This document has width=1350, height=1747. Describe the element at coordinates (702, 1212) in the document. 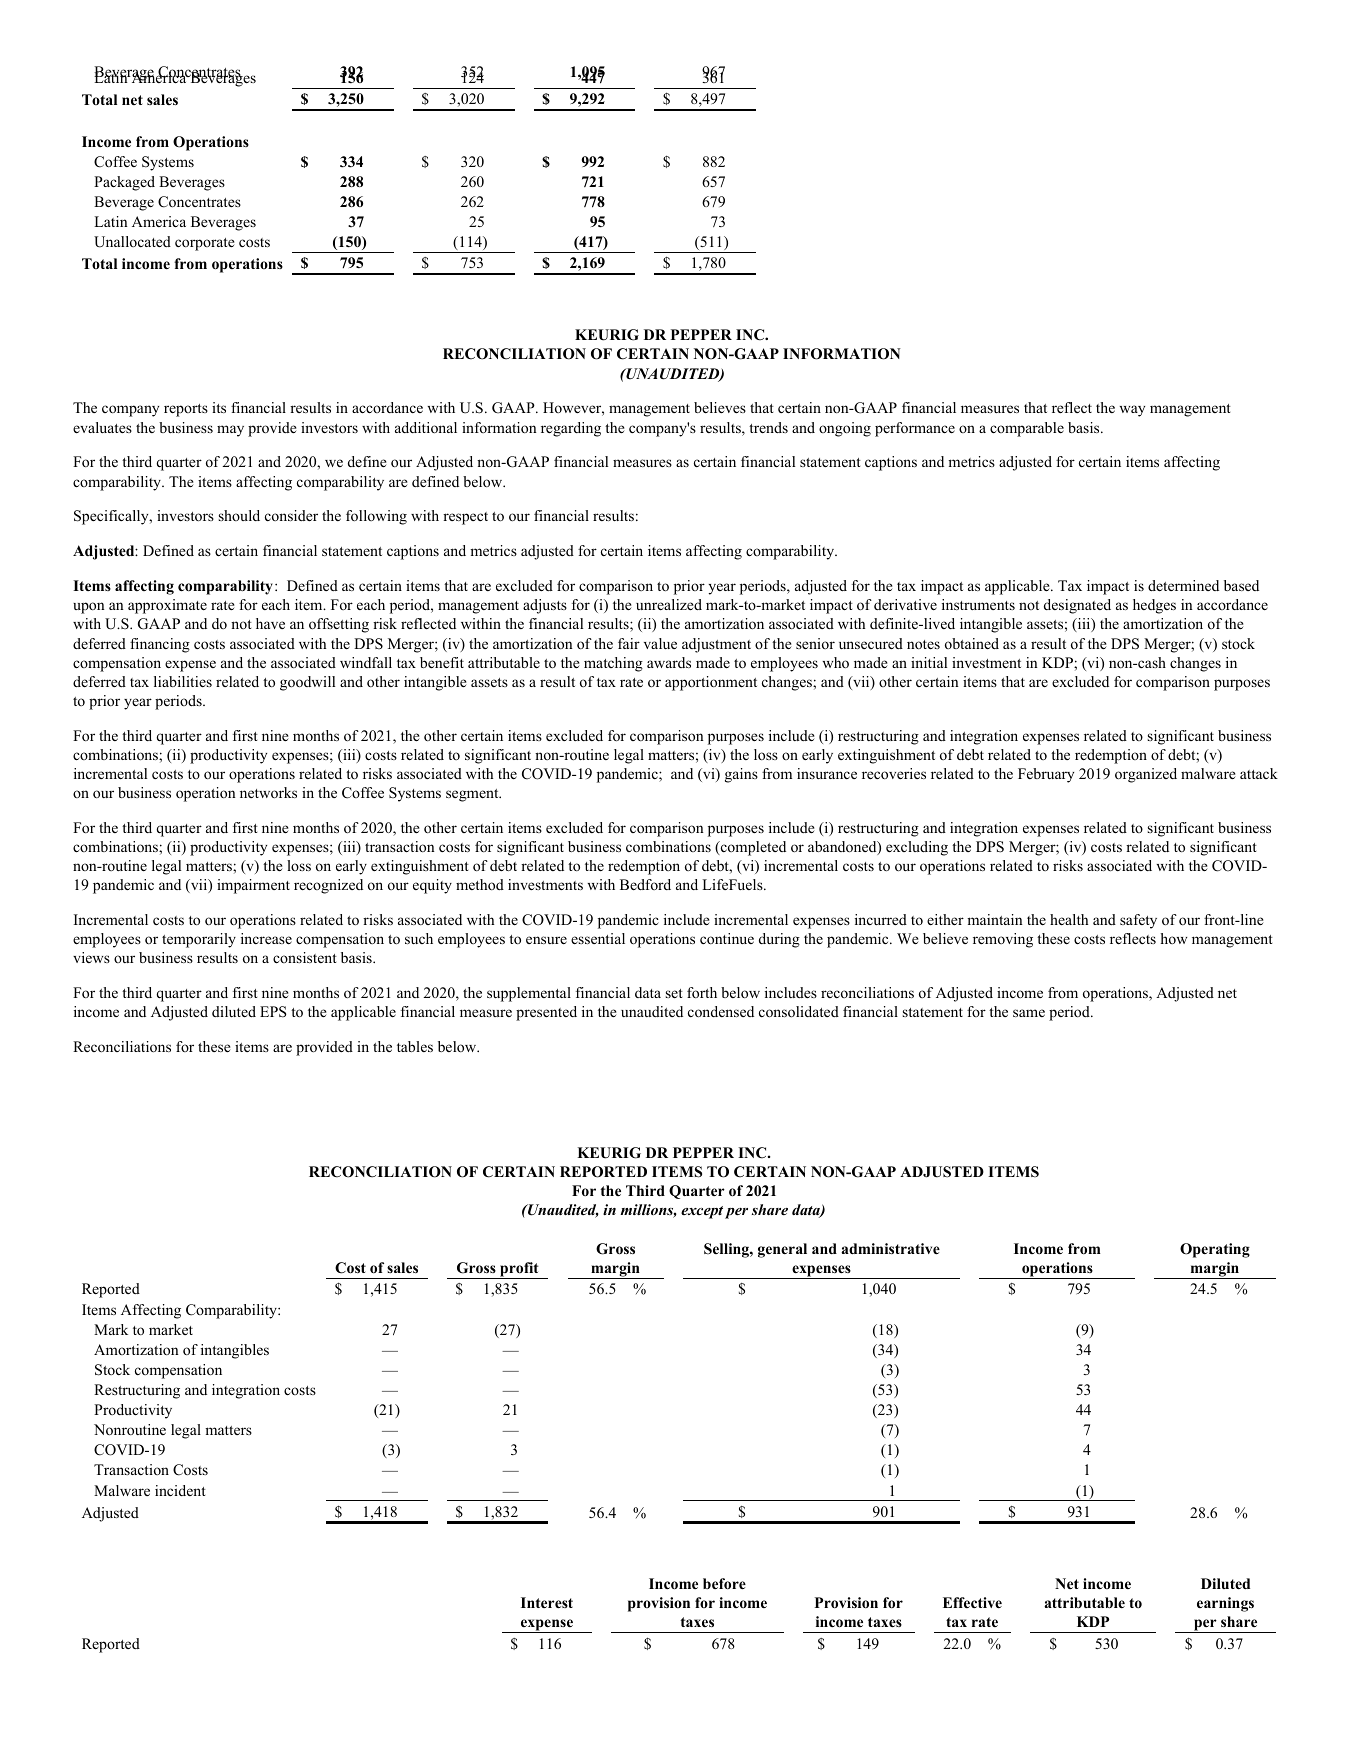

I see `except` at that location.
